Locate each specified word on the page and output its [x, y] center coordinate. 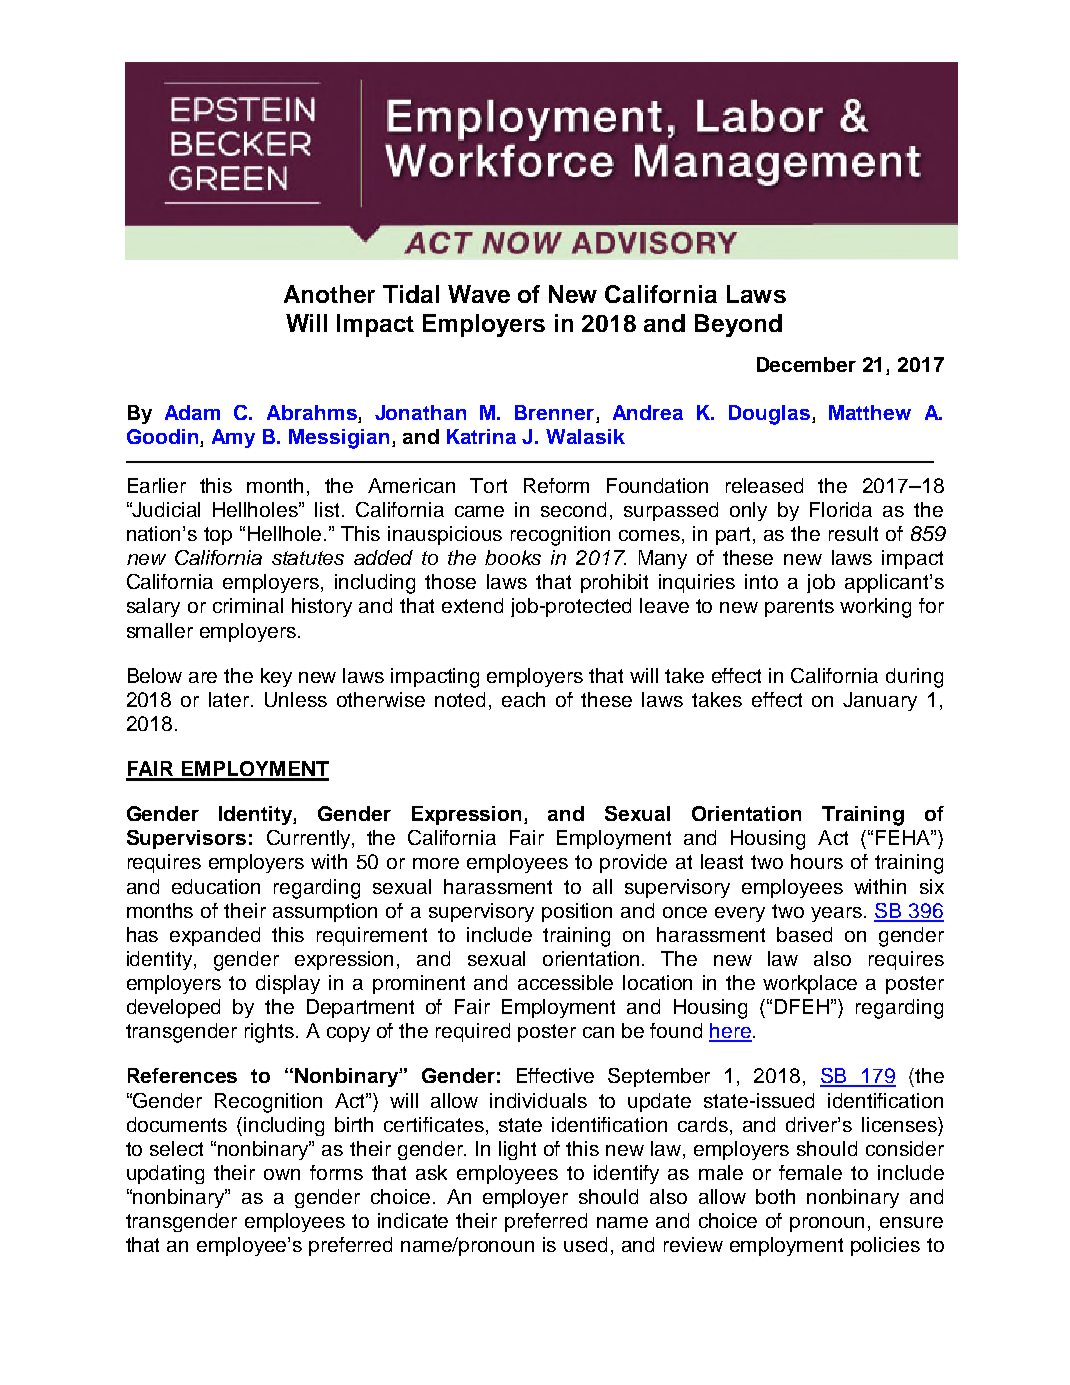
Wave [479, 294]
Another [329, 294]
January [880, 701]
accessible [565, 982]
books [513, 557]
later [230, 699]
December [806, 364]
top [218, 536]
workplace [810, 984]
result [853, 533]
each [523, 699]
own [282, 1174]
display [288, 984]
